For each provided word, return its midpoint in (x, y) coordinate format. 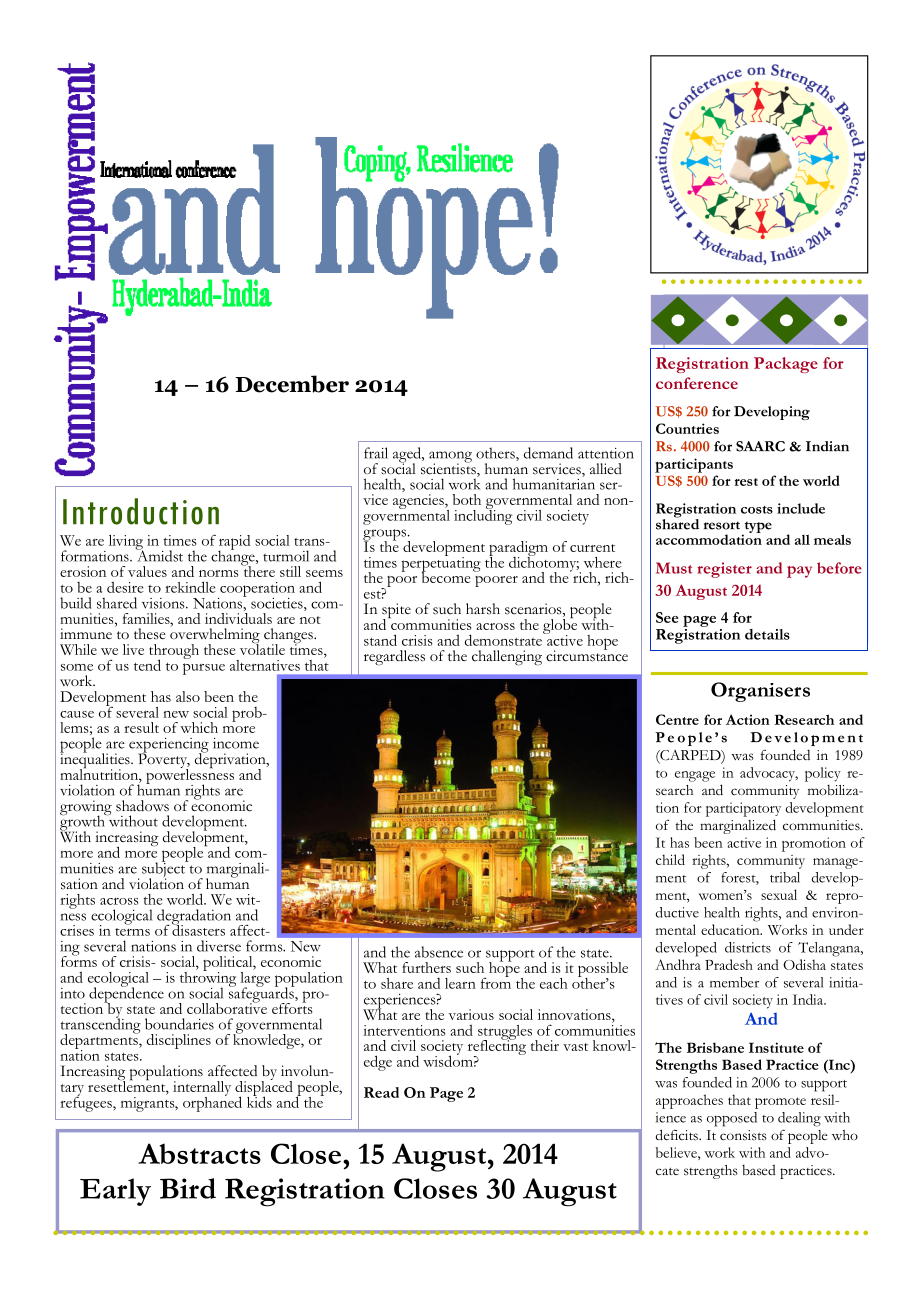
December (292, 384)
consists (743, 1135)
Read (381, 1092)
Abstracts (199, 1153)
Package (786, 365)
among (450, 458)
